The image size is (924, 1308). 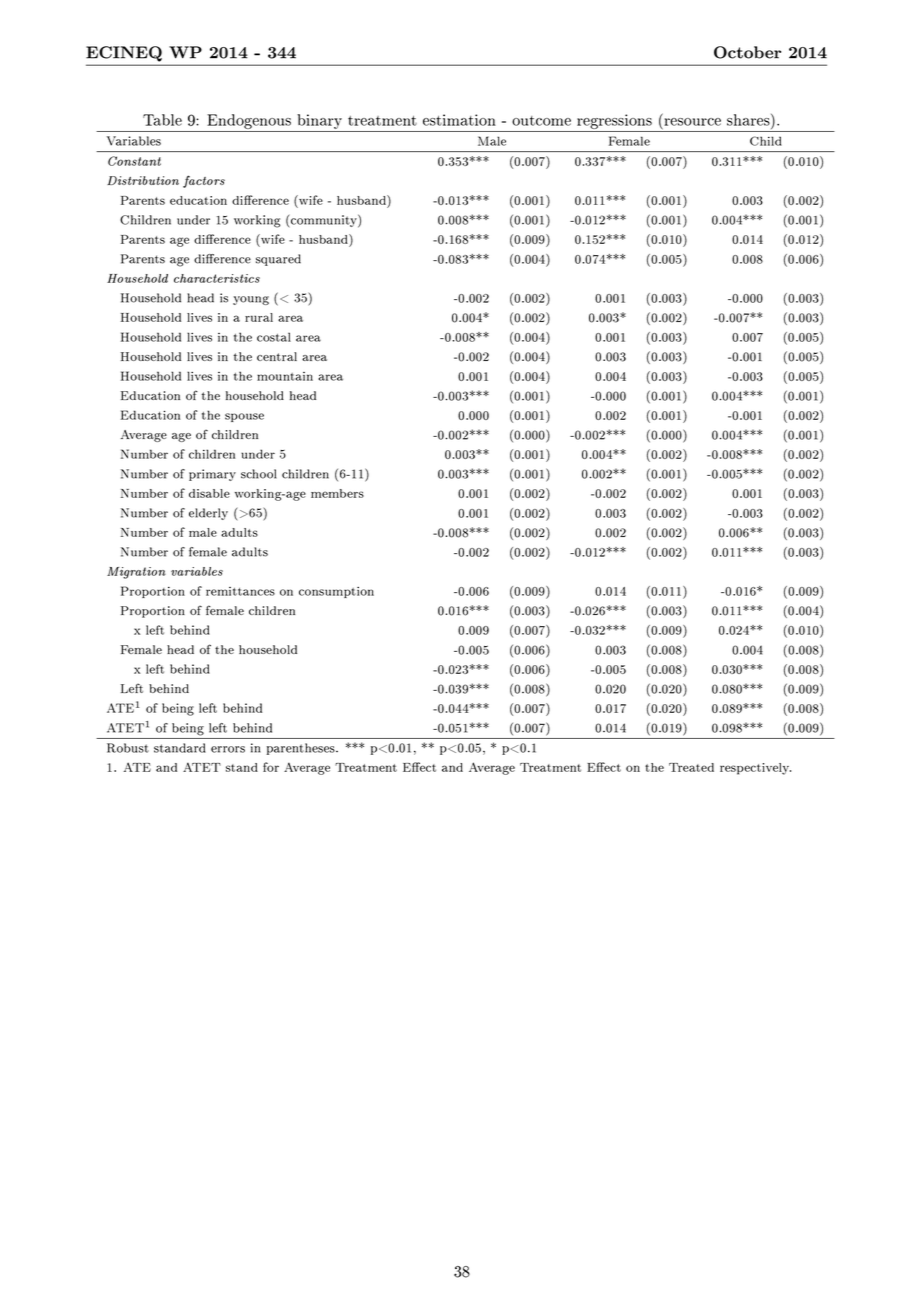 I want to click on for, so click(x=271, y=767).
